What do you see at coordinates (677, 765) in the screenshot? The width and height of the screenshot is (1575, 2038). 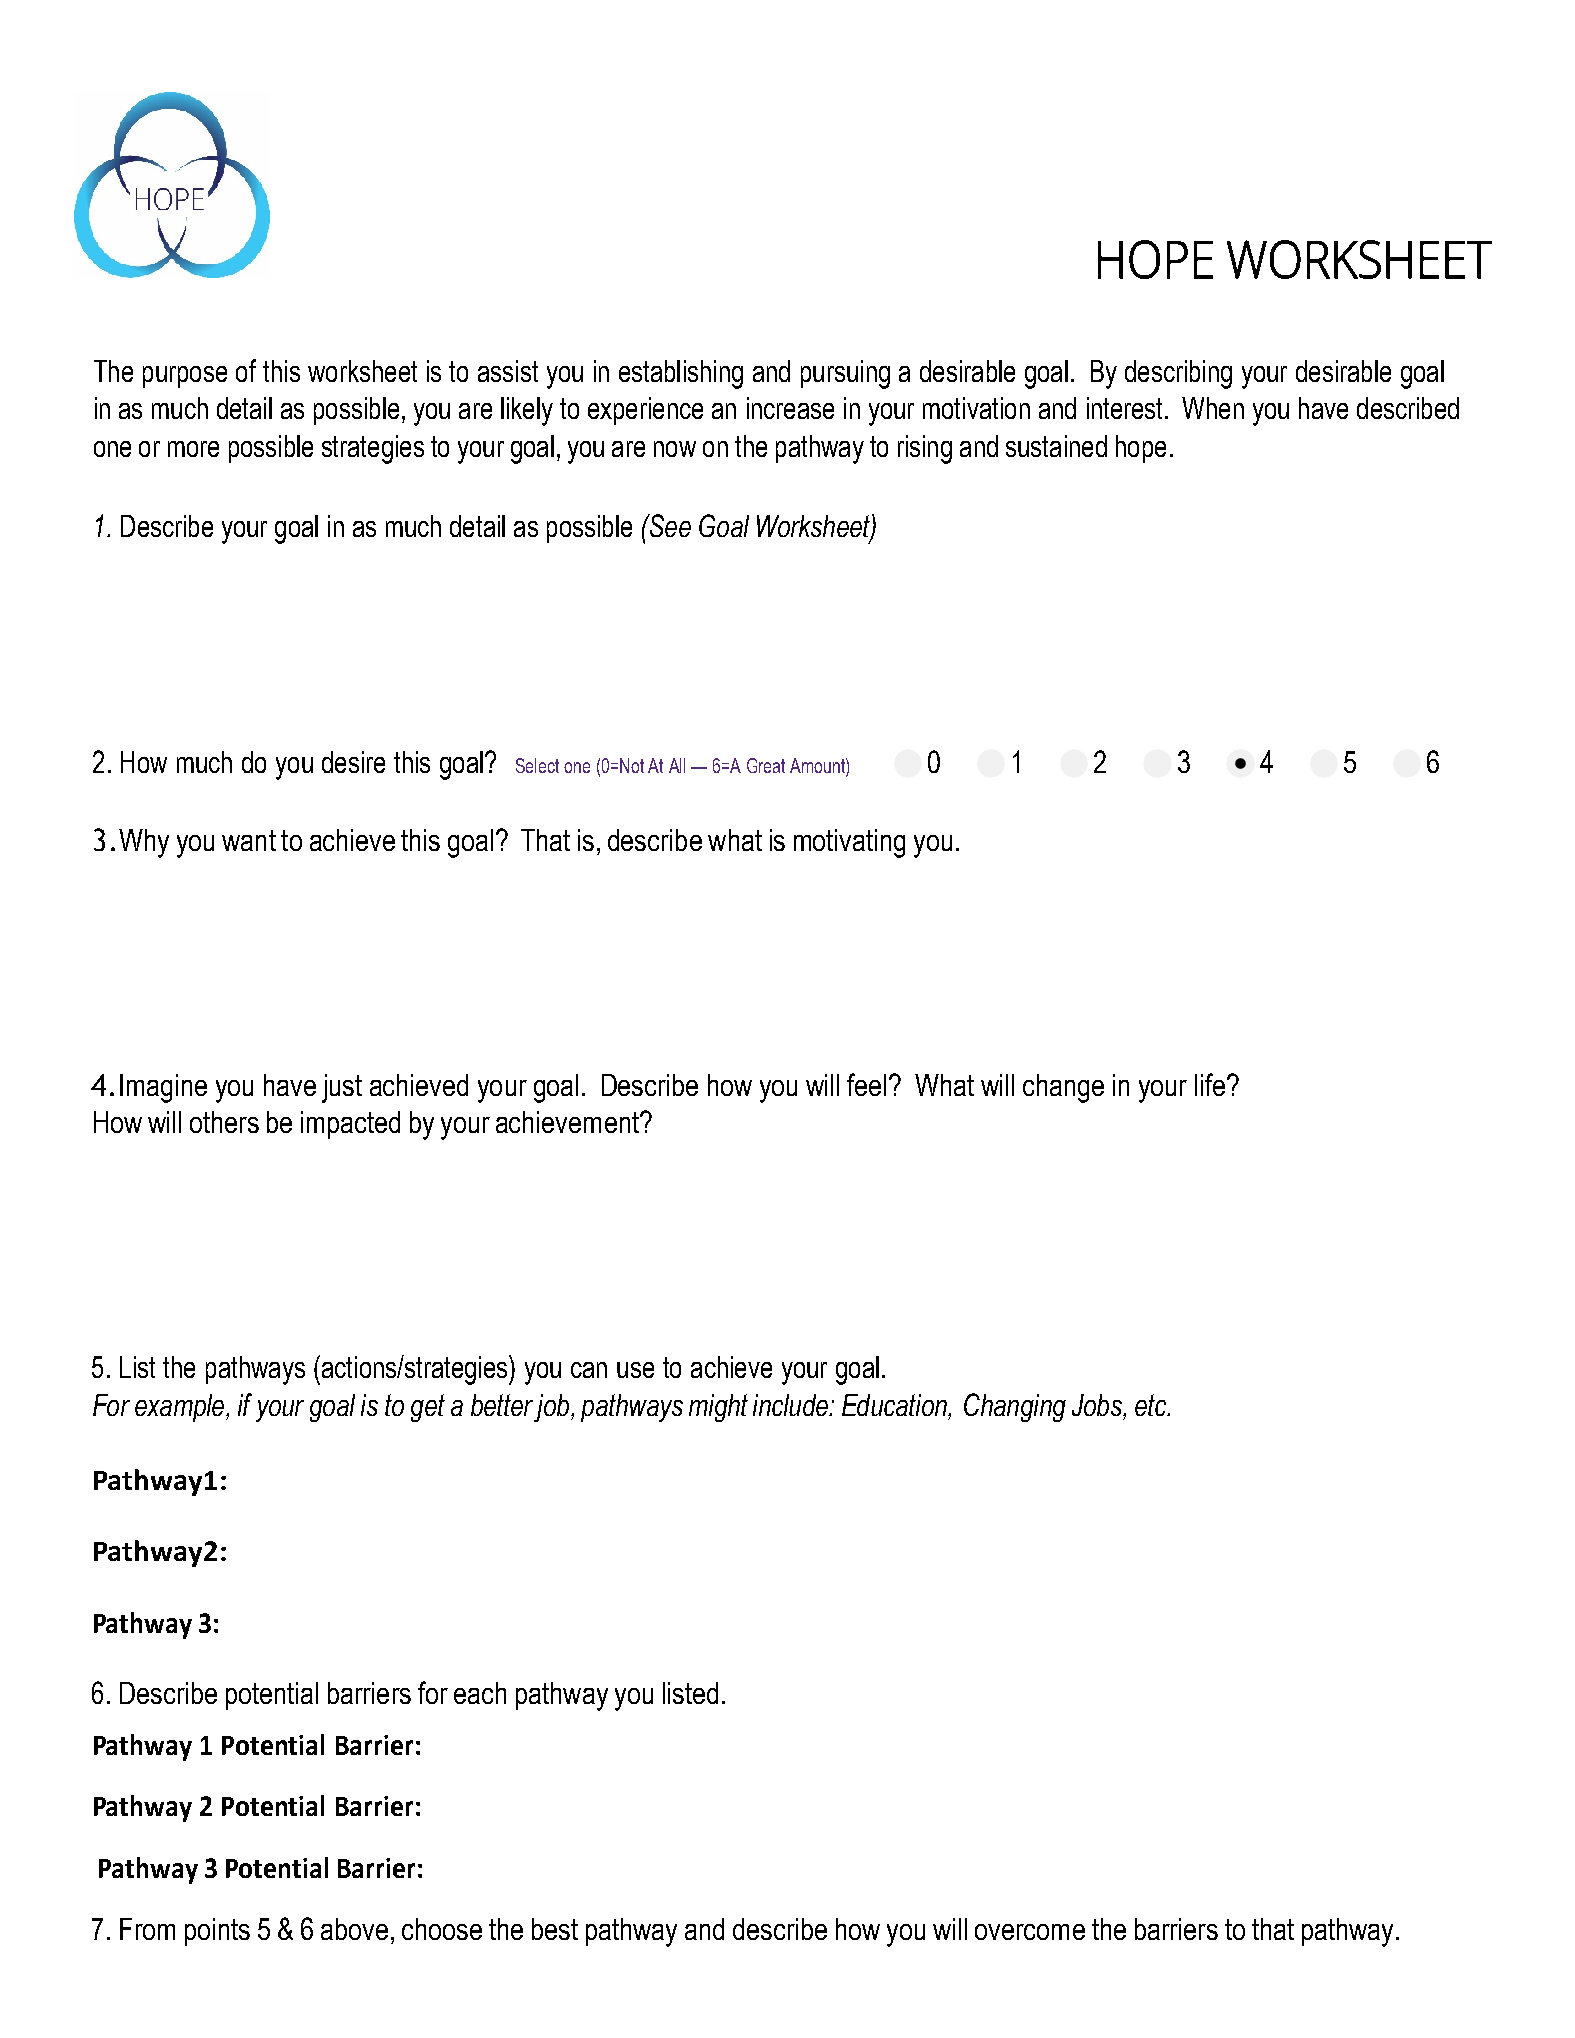 I see `All` at bounding box center [677, 765].
